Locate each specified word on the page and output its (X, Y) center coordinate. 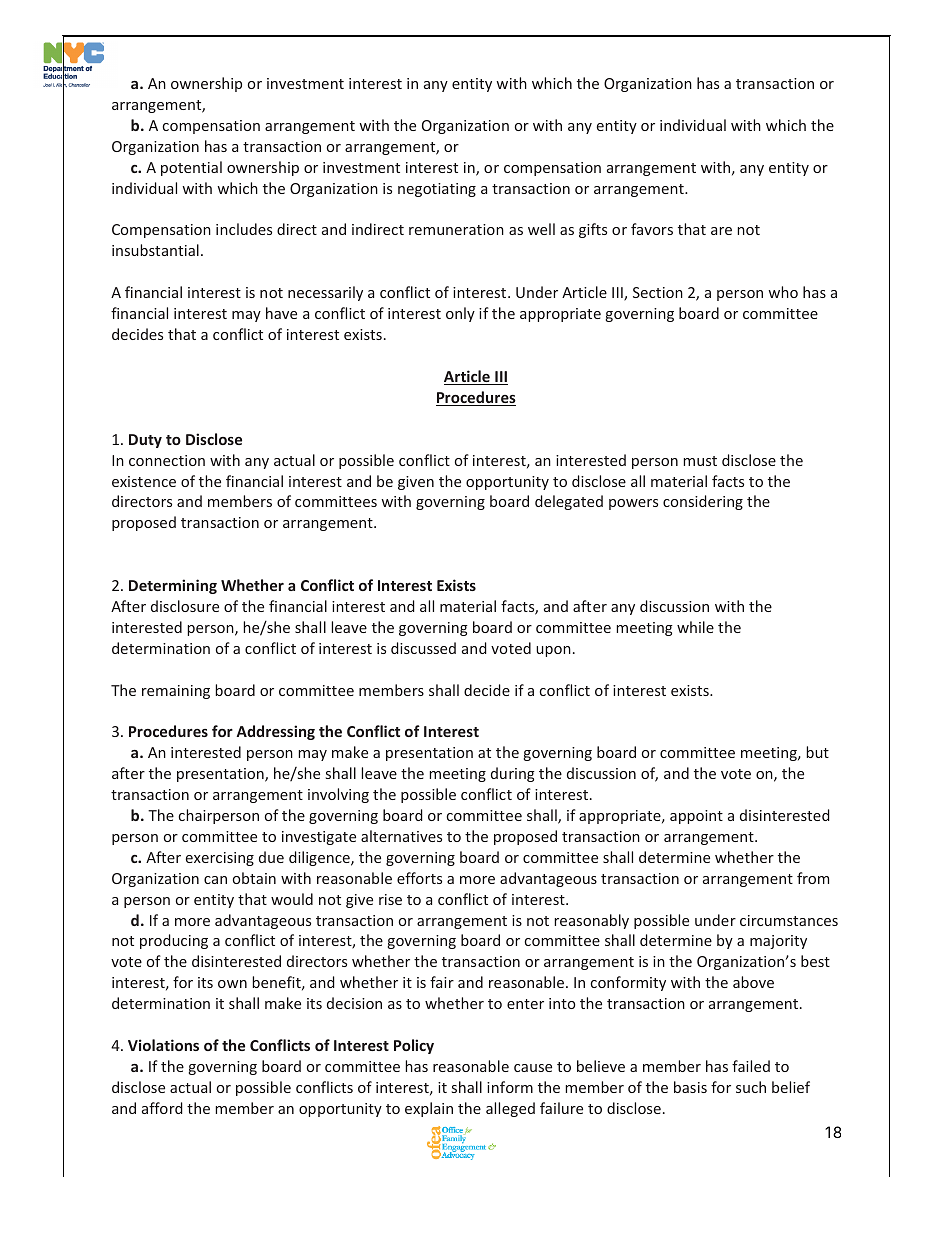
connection (167, 460)
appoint (696, 817)
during (513, 774)
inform (510, 1087)
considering (703, 502)
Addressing (276, 732)
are (721, 231)
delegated (569, 502)
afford (162, 1108)
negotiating (437, 190)
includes (244, 229)
